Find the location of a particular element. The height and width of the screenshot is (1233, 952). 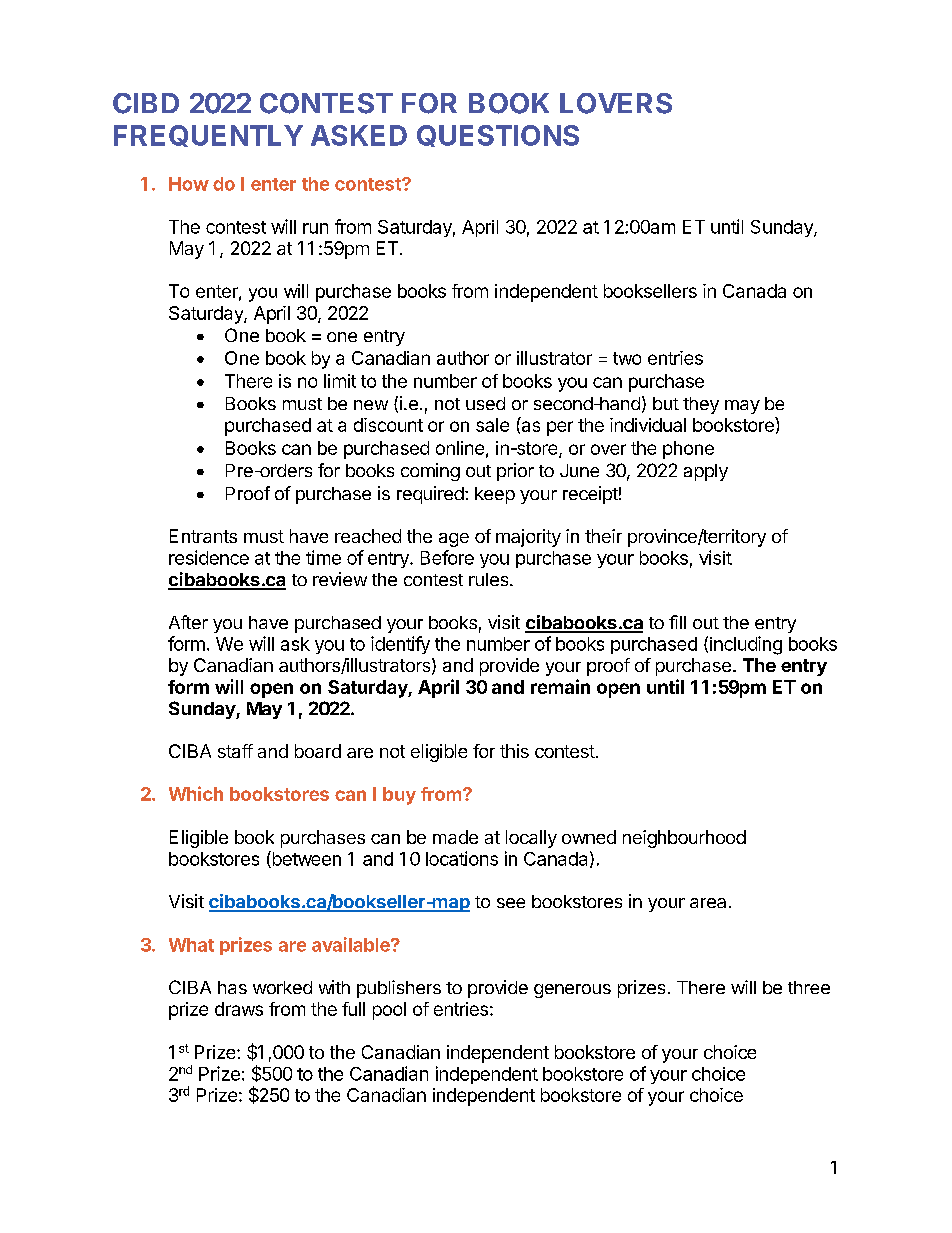

neighbourhood is located at coordinates (684, 839).
